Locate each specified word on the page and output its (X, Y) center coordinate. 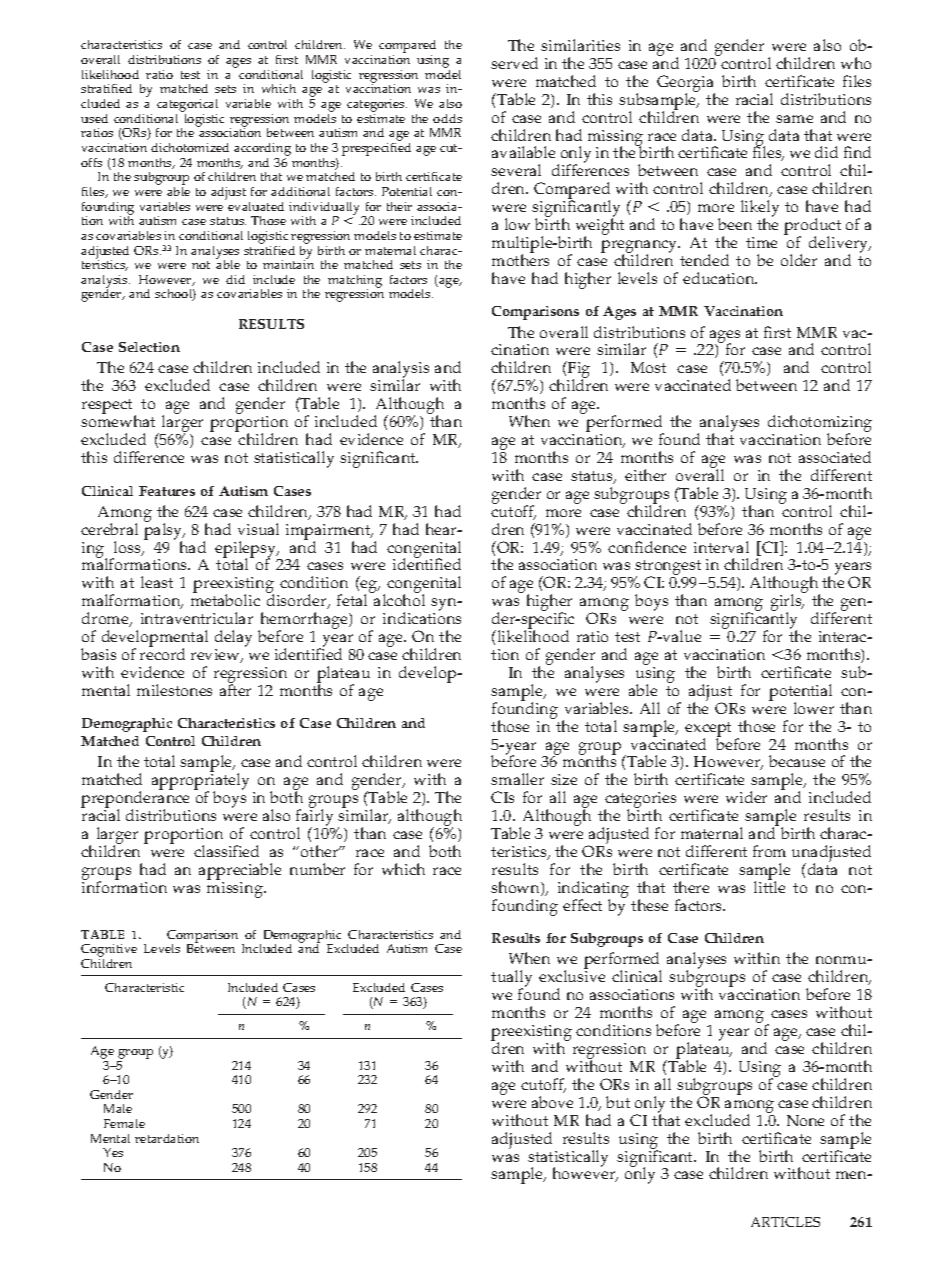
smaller (517, 779)
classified (226, 851)
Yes (113, 1152)
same (794, 119)
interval (721, 547)
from (769, 851)
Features (167, 491)
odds (447, 118)
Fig (578, 371)
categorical (187, 107)
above (552, 1102)
